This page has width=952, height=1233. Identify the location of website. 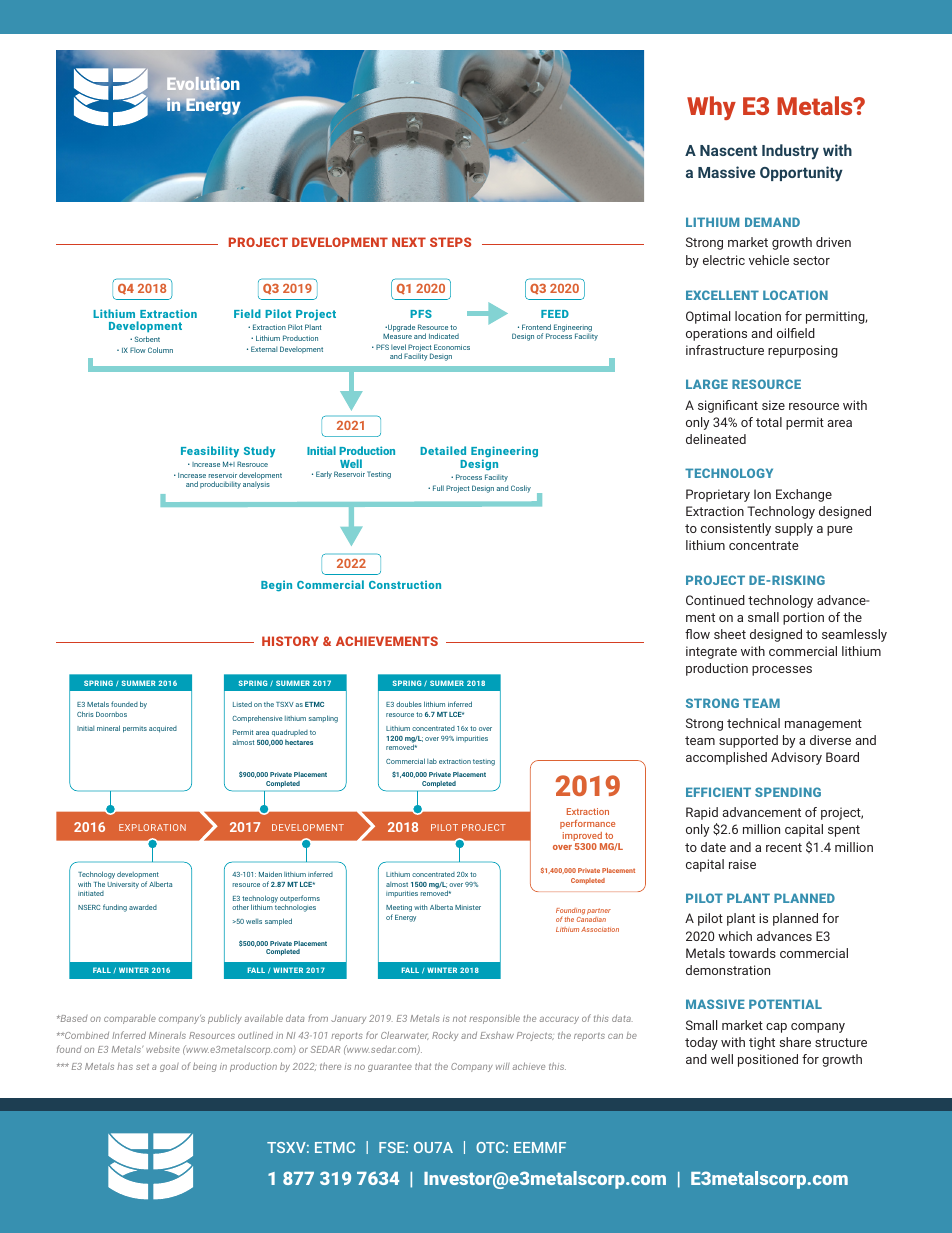
(163, 1049).
